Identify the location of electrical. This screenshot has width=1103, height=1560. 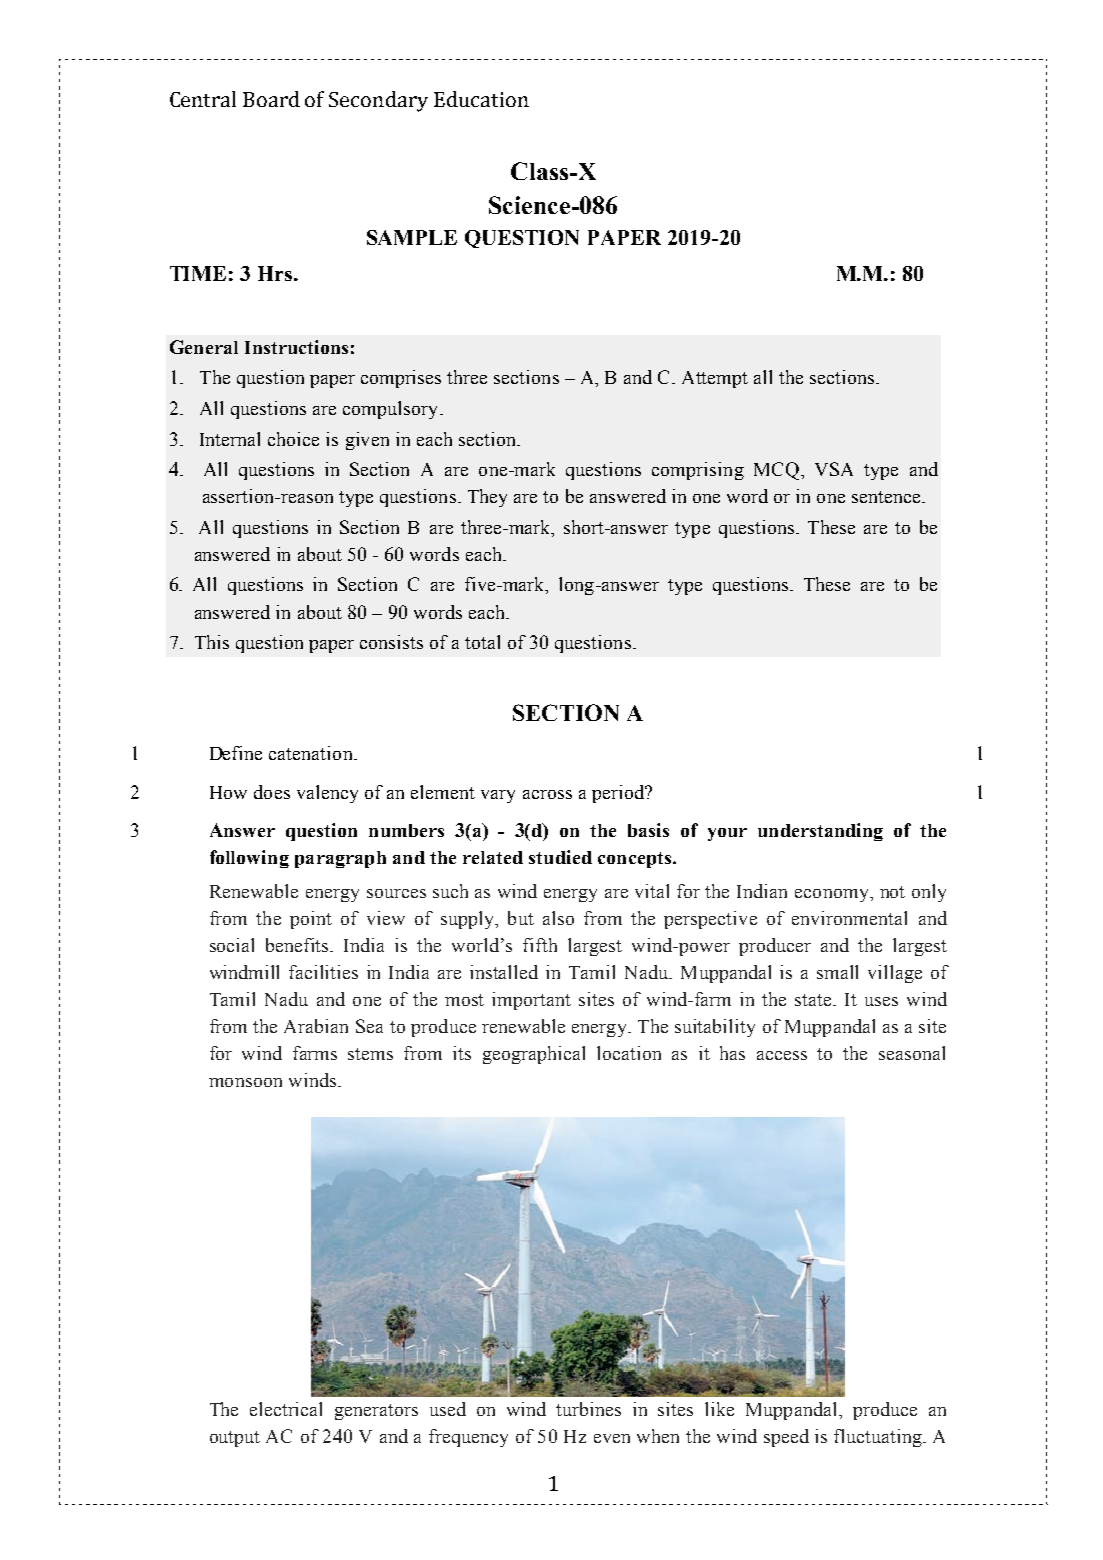
(286, 1409).
